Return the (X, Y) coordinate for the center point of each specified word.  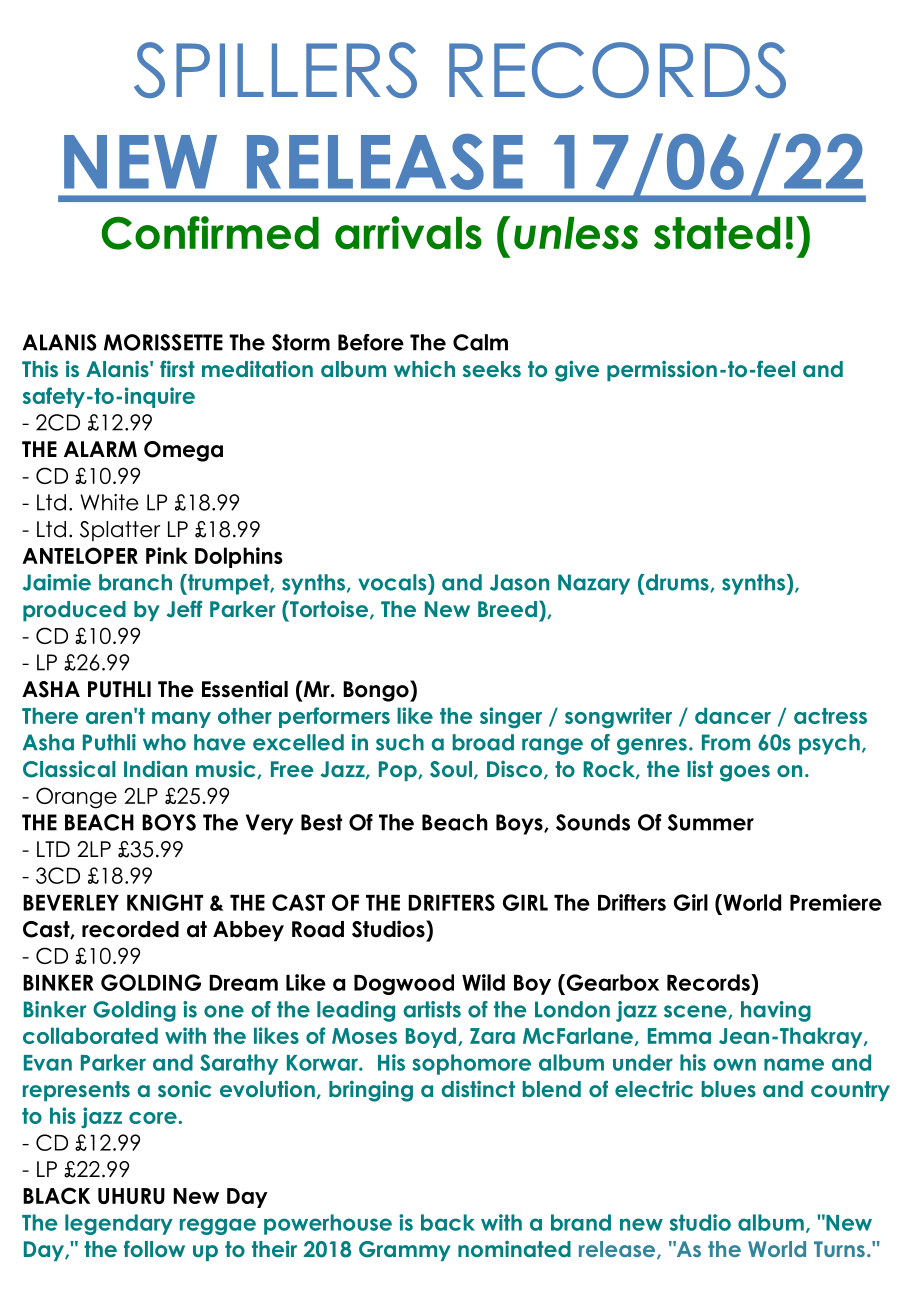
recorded (130, 929)
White (109, 502)
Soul (452, 770)
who (164, 742)
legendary (119, 1224)
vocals (393, 582)
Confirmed (210, 233)
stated (717, 233)
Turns (839, 1249)
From (726, 742)
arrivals (408, 233)
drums (677, 583)
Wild (483, 982)
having (776, 1011)
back (448, 1222)
